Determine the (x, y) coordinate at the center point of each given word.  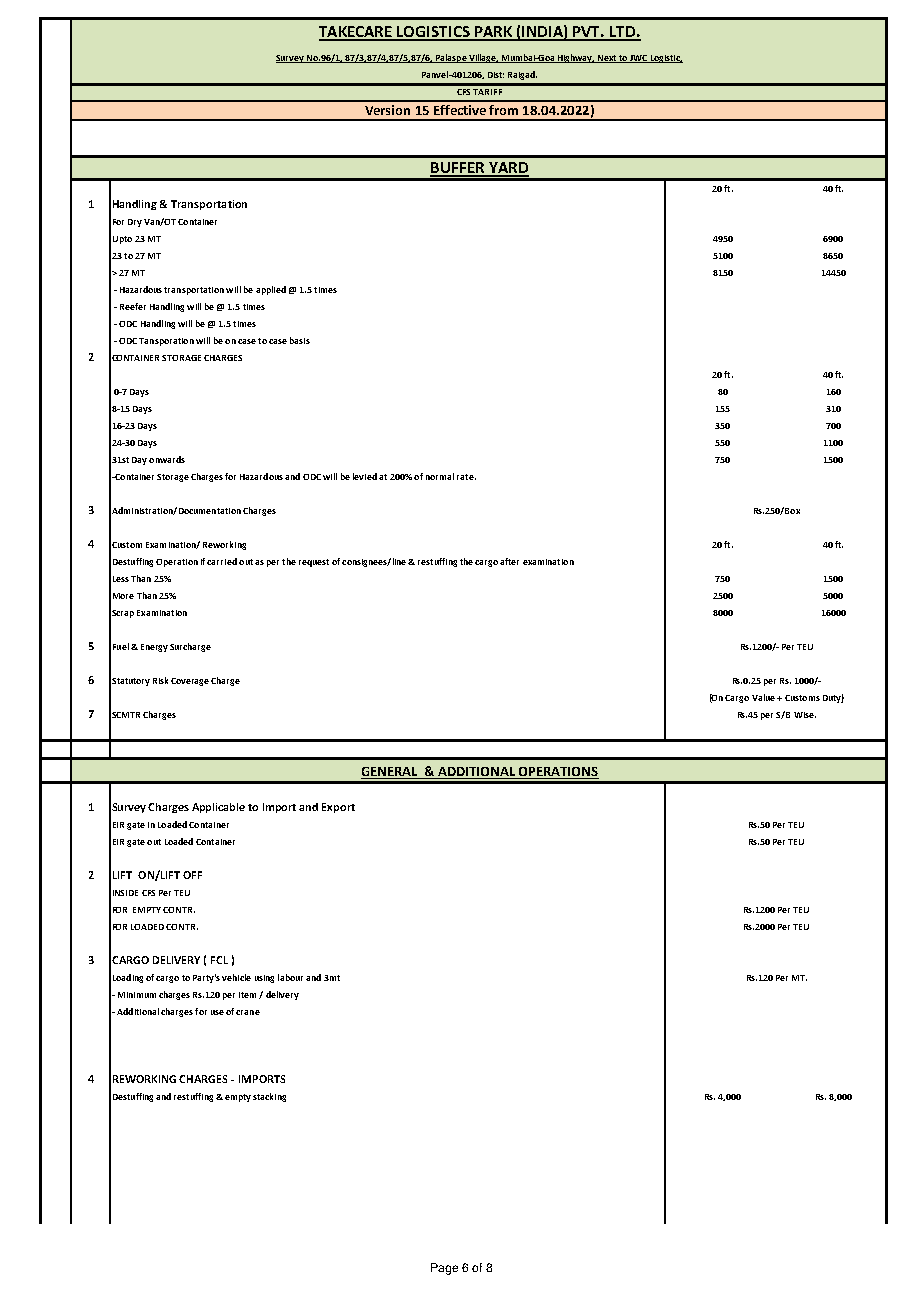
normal (440, 476)
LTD (622, 33)
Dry (135, 223)
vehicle (236, 977)
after (509, 561)
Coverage (190, 682)
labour (290, 977)
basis (300, 340)
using (264, 979)
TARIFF (487, 92)
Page (444, 1269)
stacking (269, 1097)
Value (763, 697)
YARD (508, 169)
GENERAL (390, 773)
